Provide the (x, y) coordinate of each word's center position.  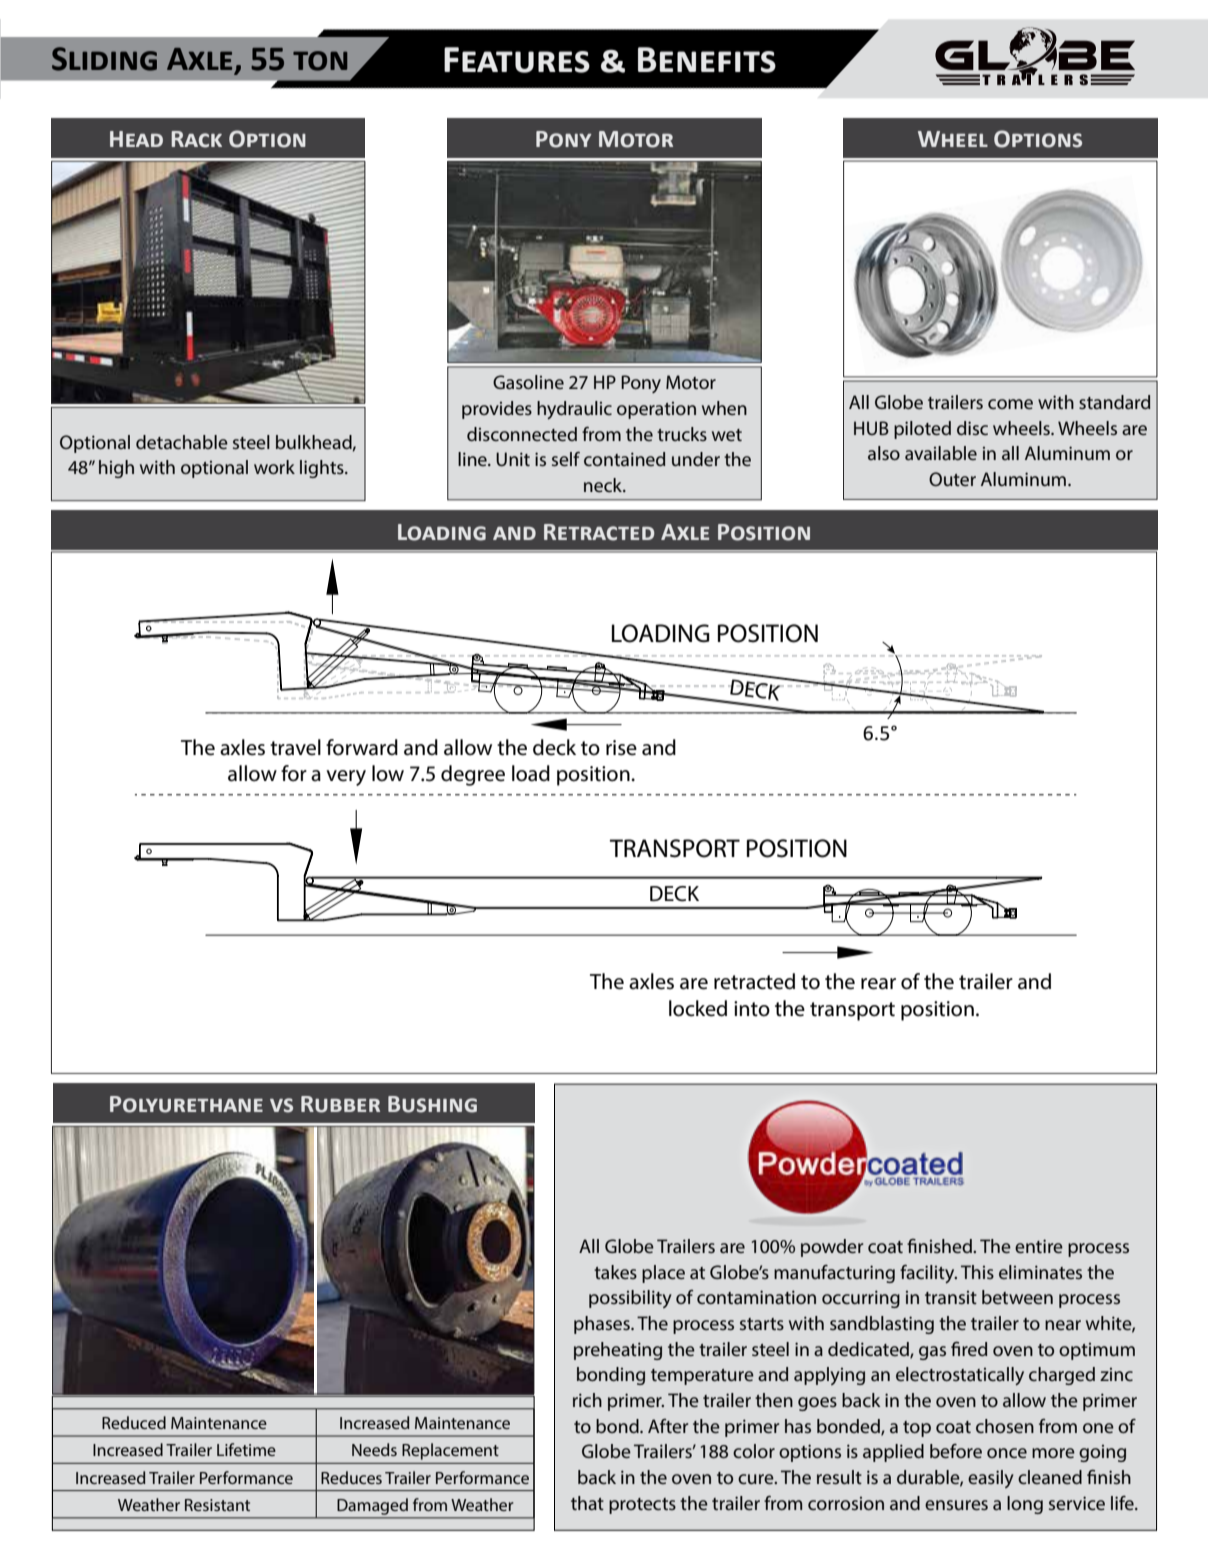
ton (320, 61)
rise (621, 748)
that (587, 1503)
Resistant (217, 1505)
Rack (196, 139)
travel (295, 747)
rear (878, 984)
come (1010, 404)
